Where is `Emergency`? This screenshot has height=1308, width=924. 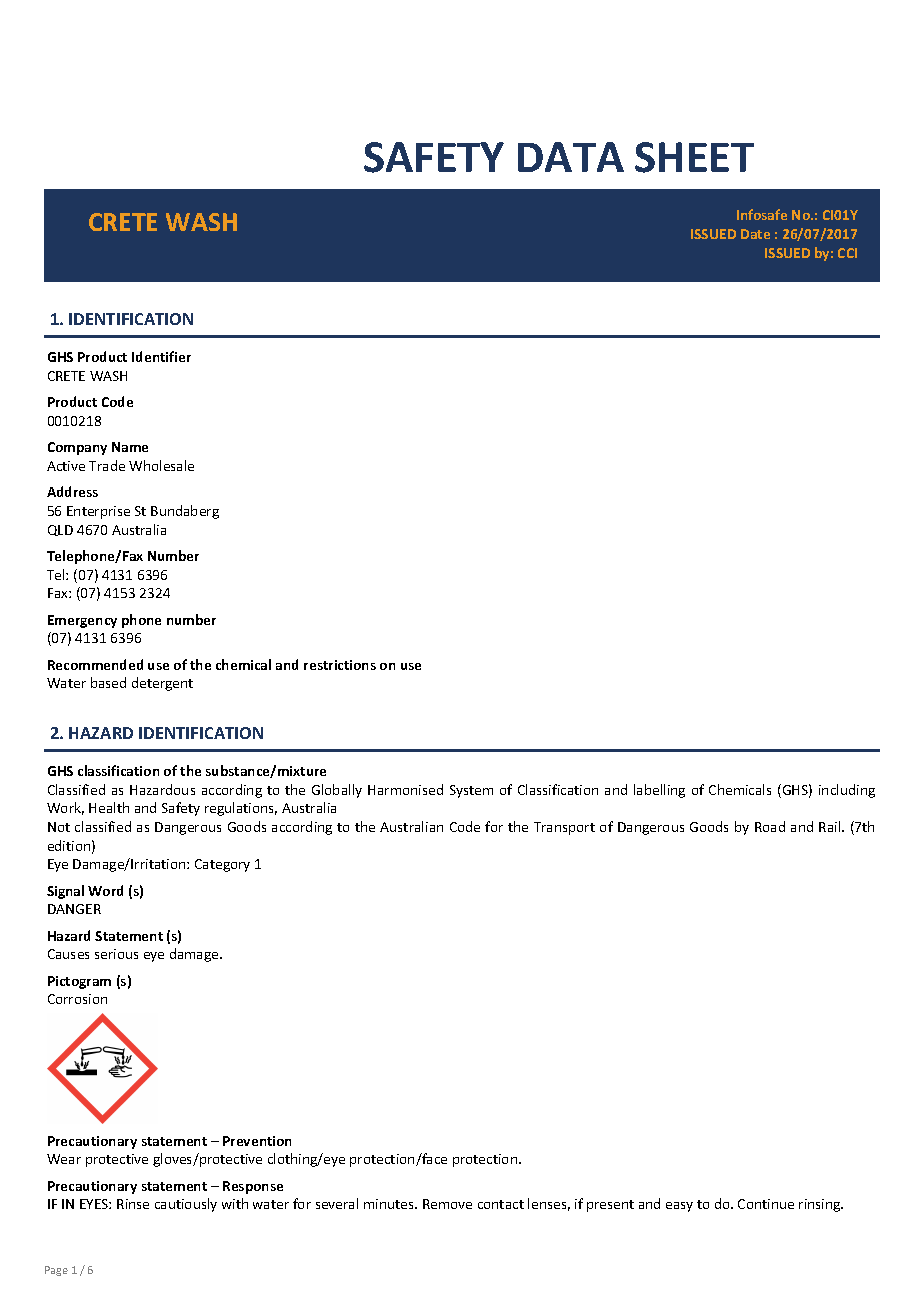 Emergency is located at coordinates (82, 621).
